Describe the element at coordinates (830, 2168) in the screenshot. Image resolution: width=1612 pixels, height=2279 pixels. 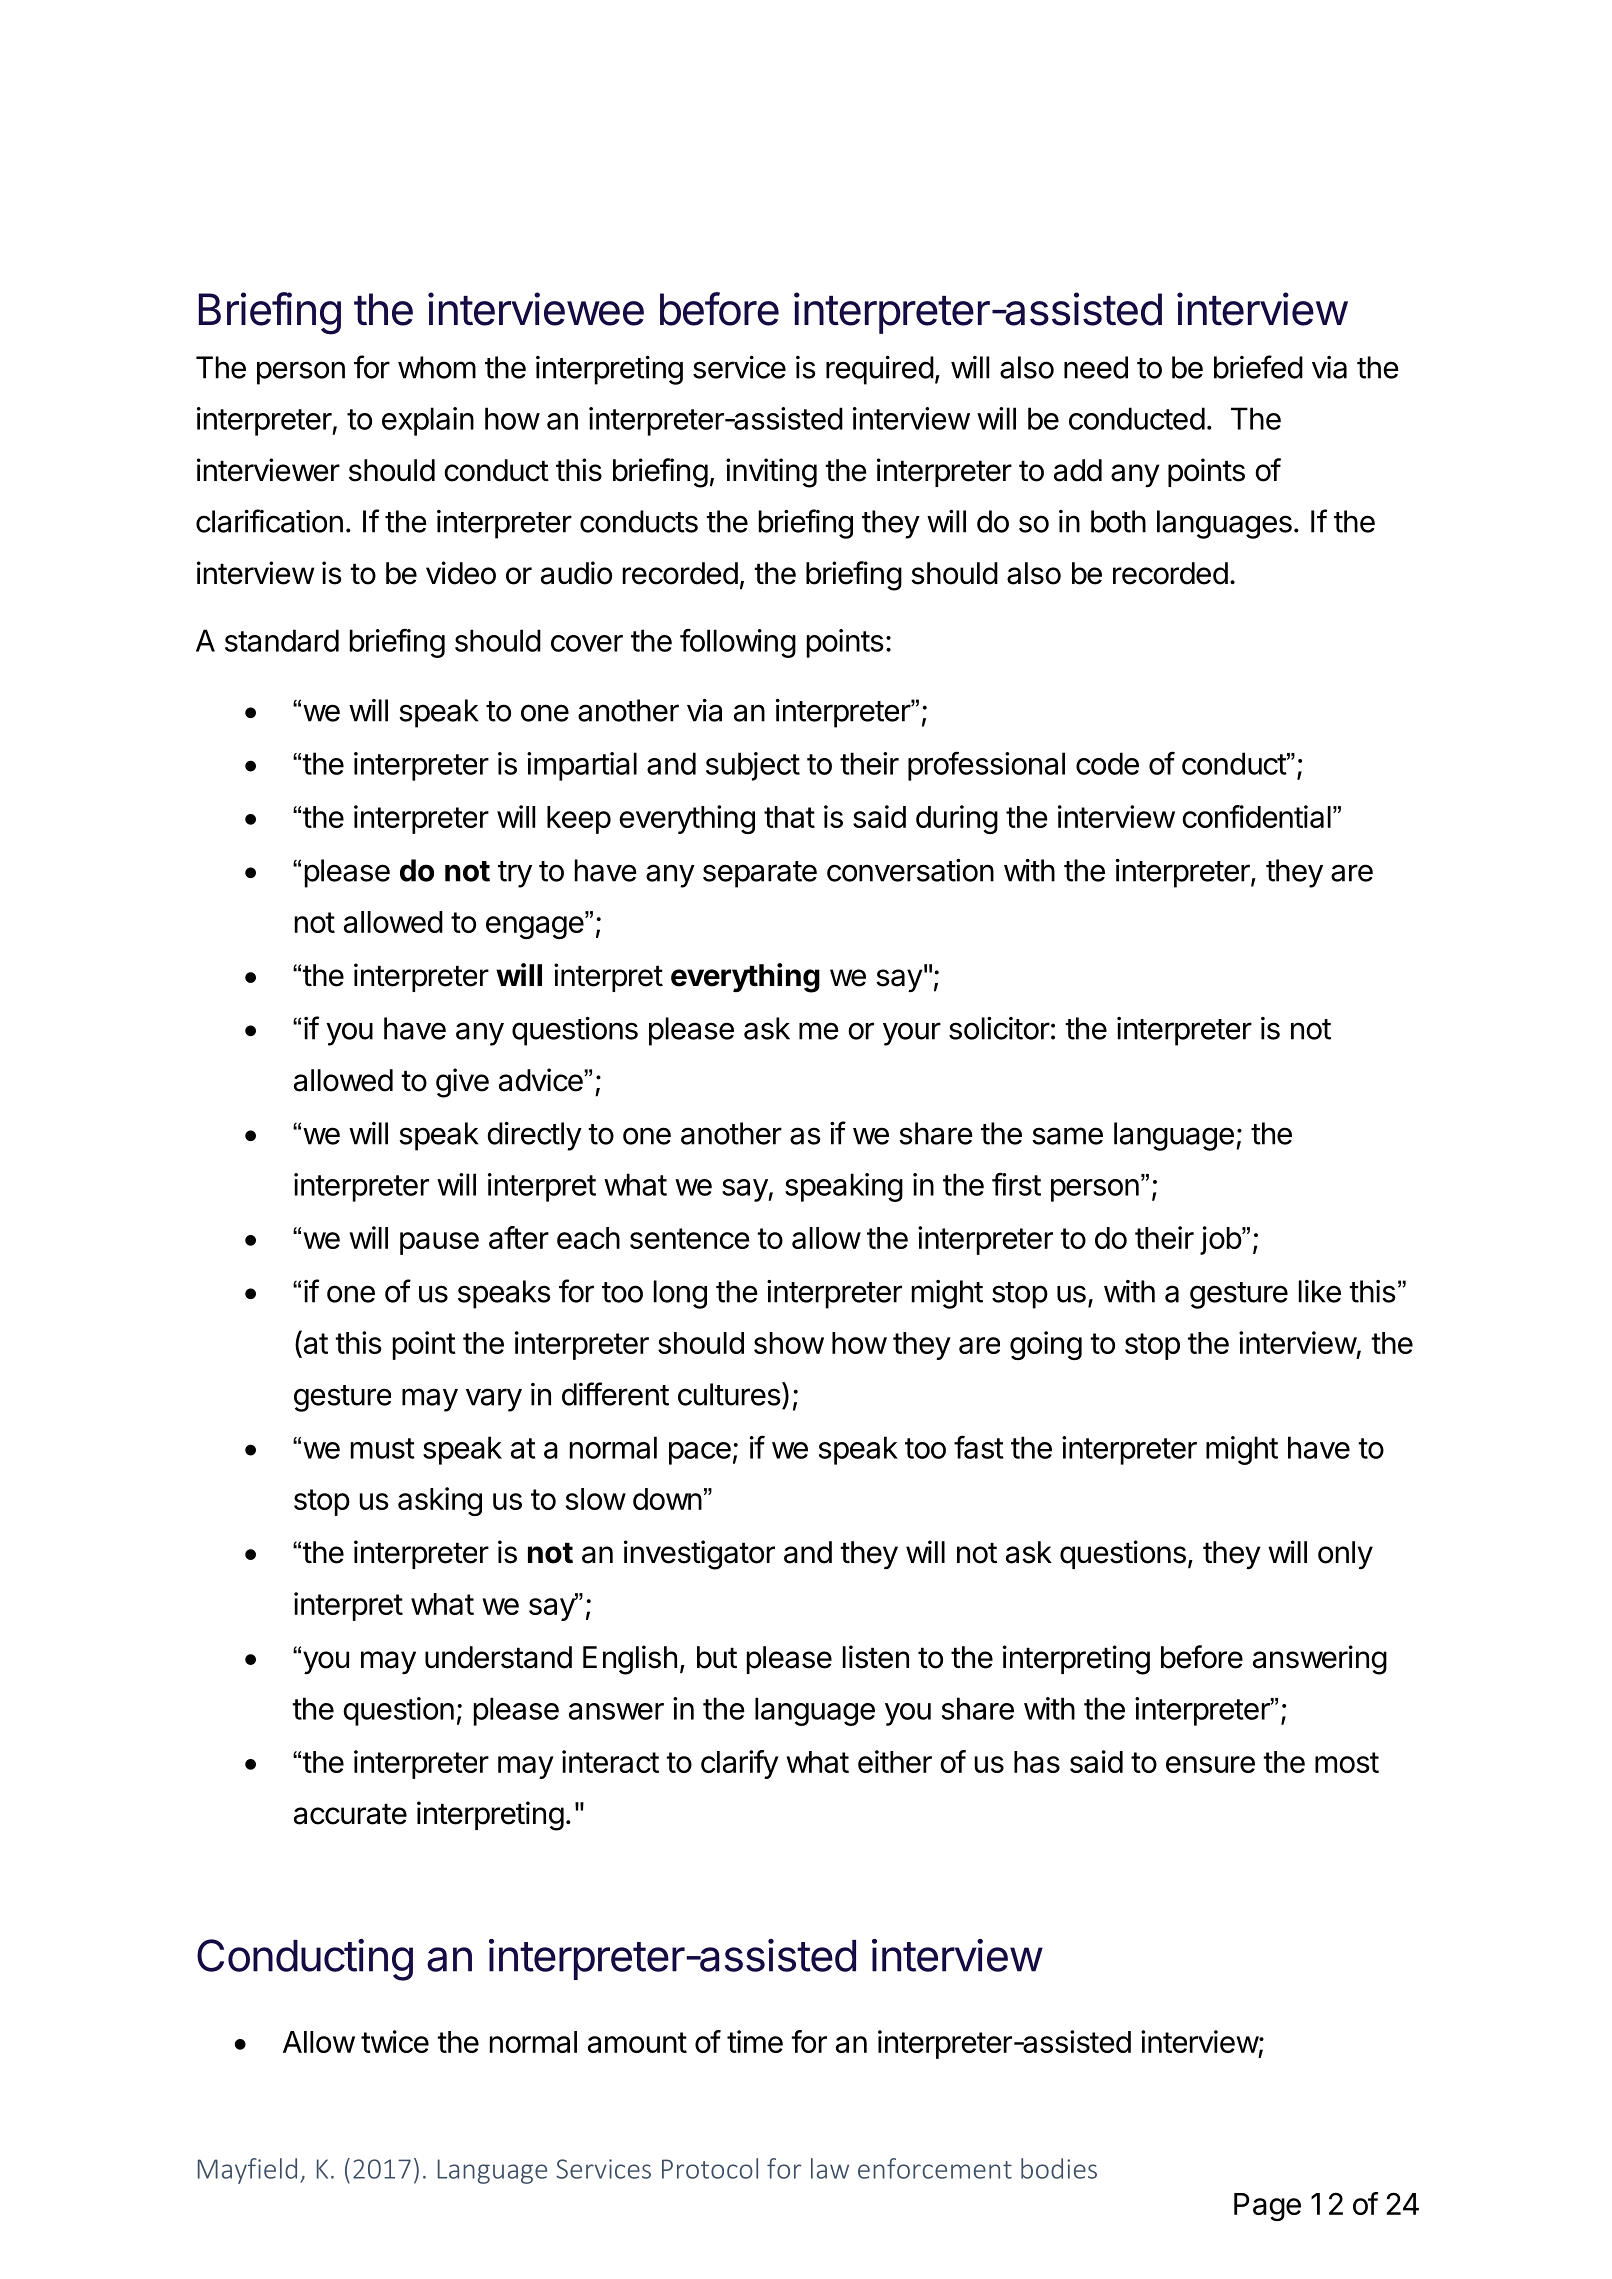
I see `law` at that location.
